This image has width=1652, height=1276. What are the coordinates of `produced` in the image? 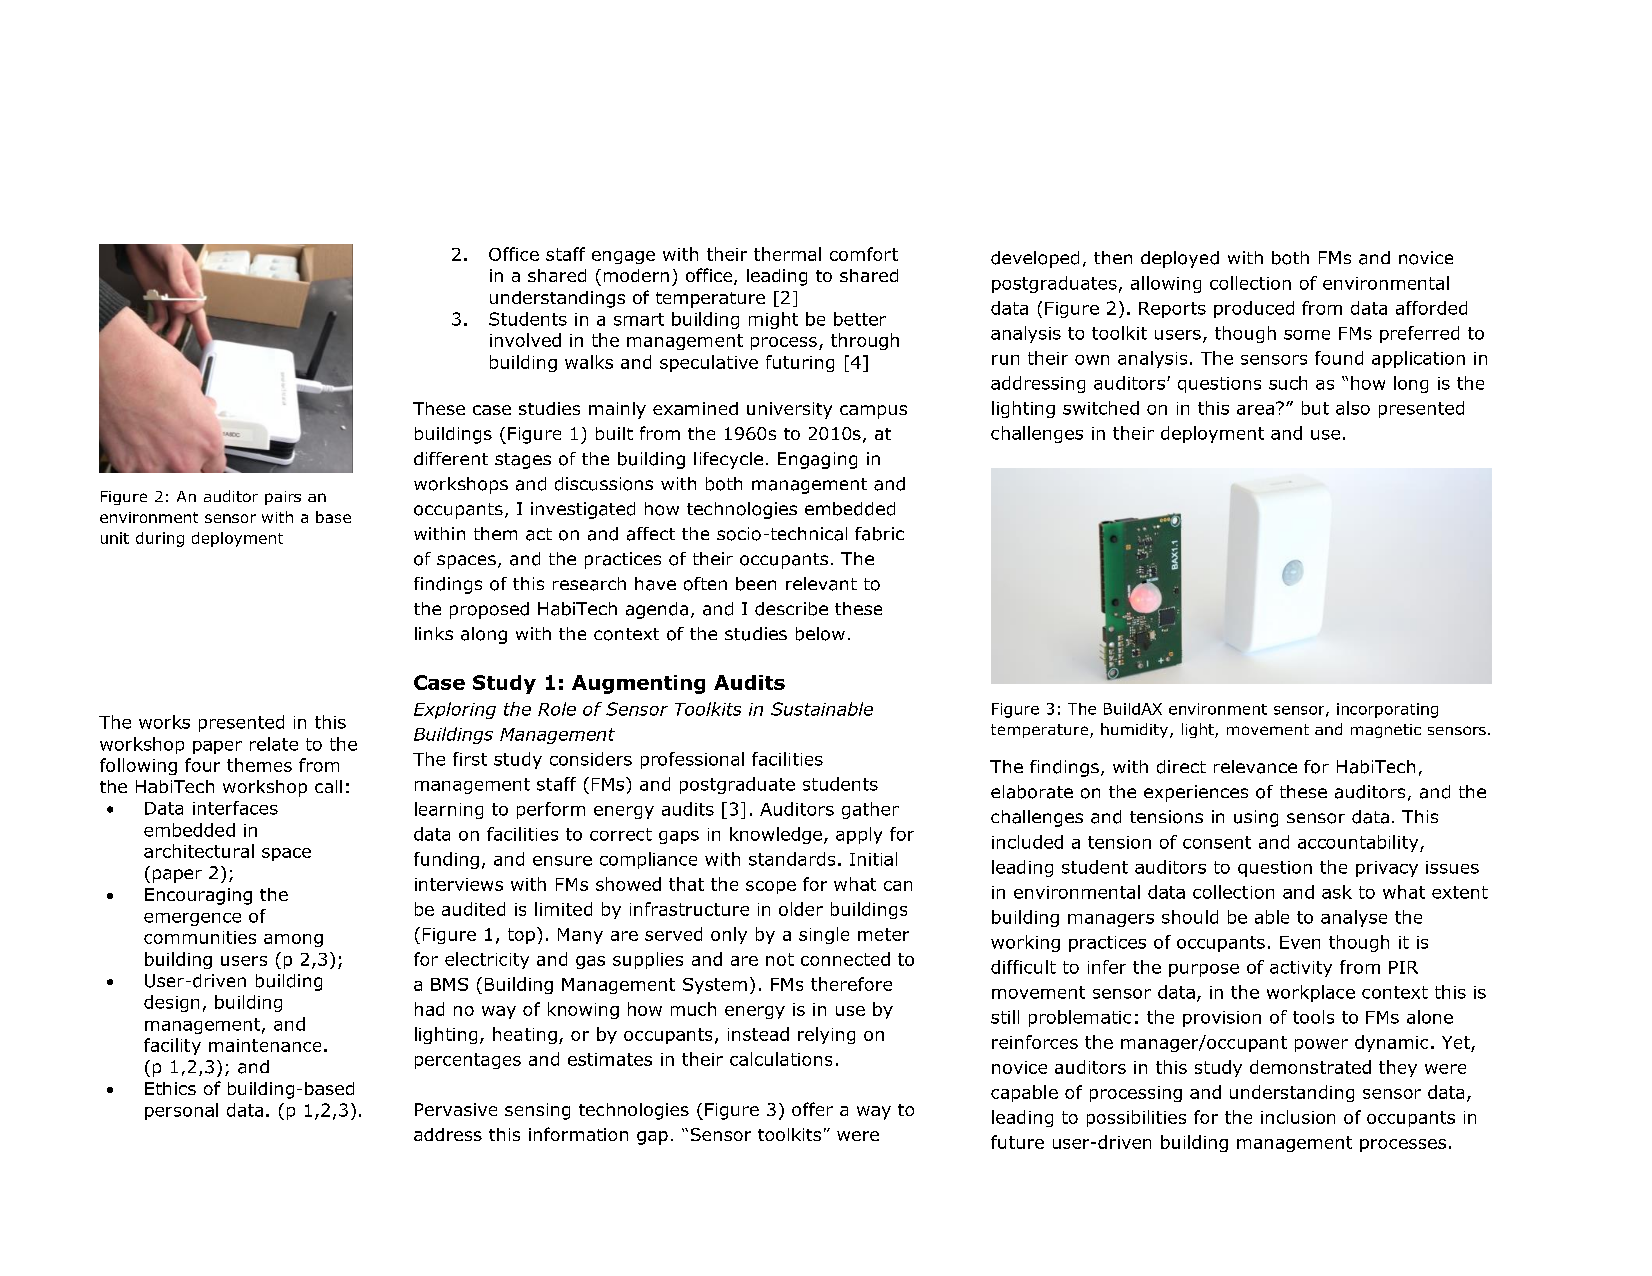 It's located at (1254, 309).
